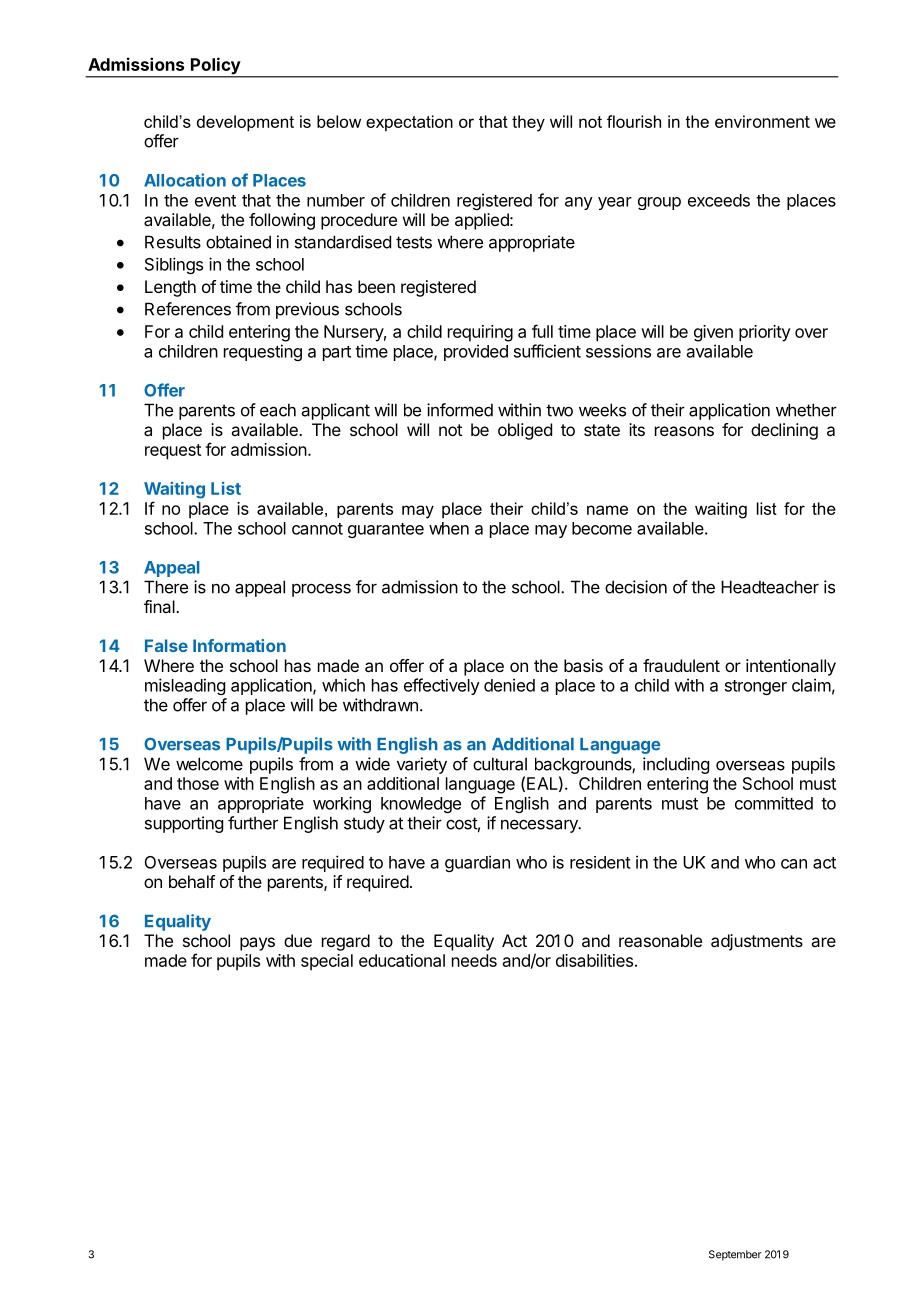  Describe the element at coordinates (756, 687) in the document. I see `stronger` at that location.
